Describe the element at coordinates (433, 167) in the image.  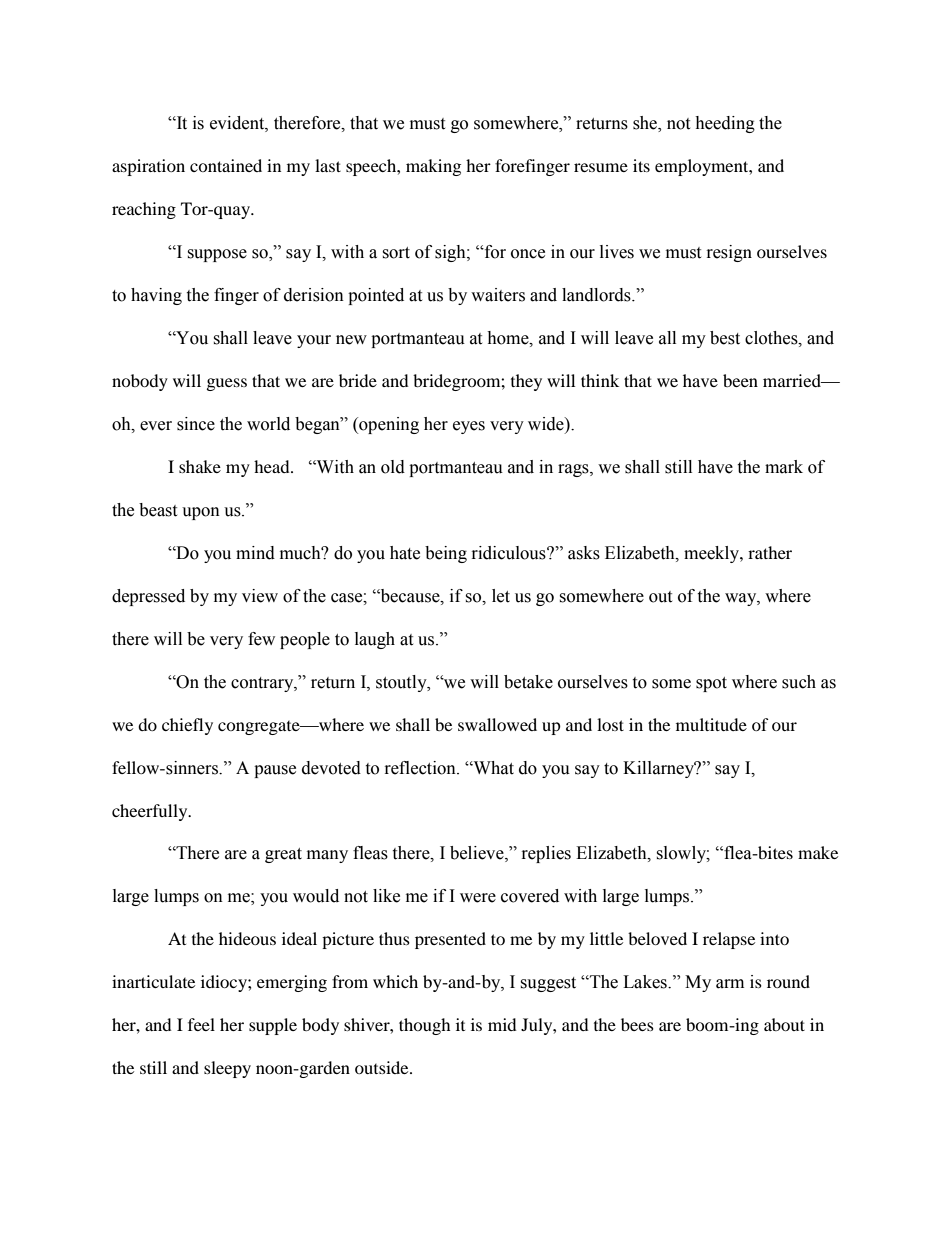
I see `making` at that location.
